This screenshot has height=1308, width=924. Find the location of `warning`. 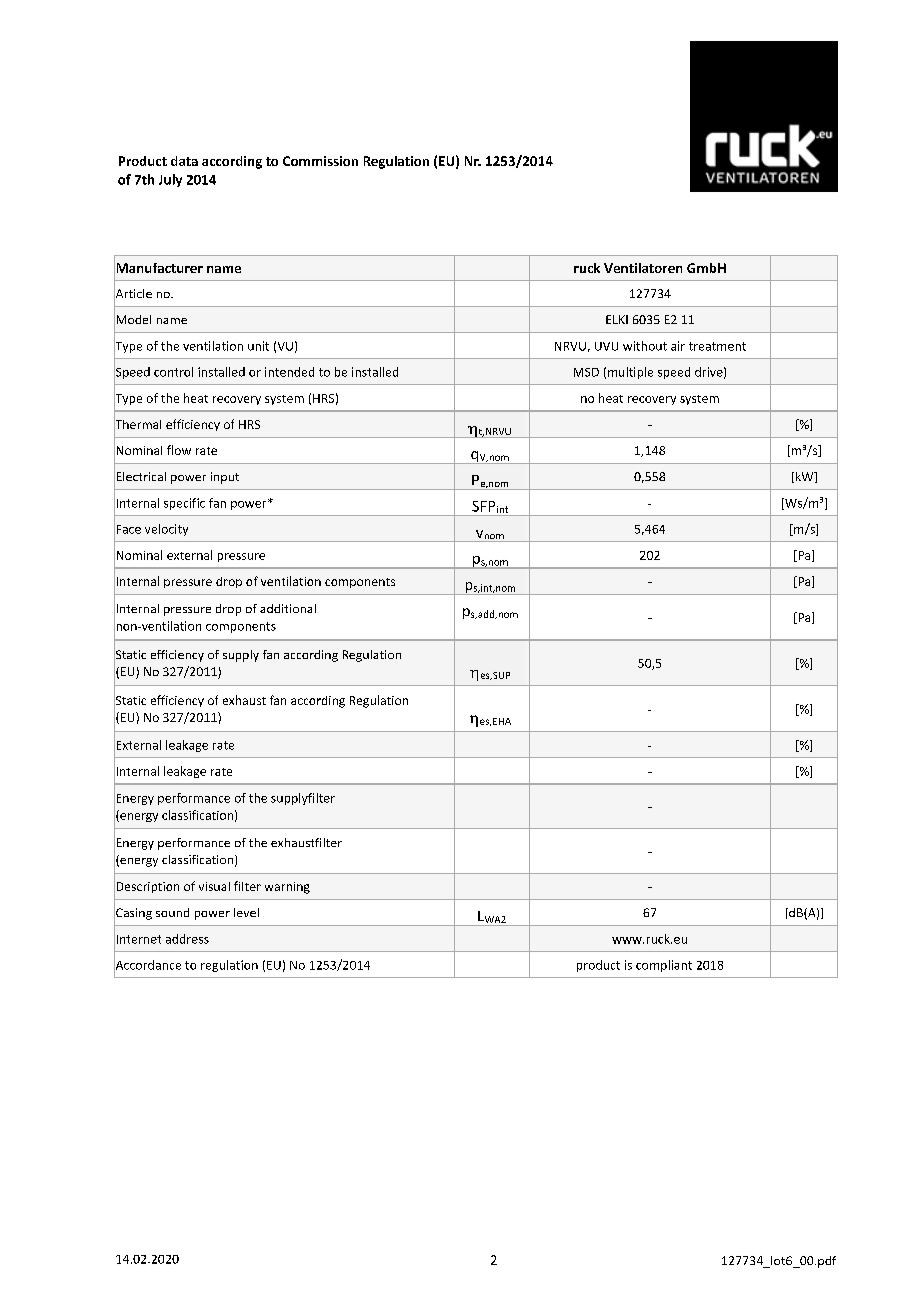

warning is located at coordinates (287, 888).
